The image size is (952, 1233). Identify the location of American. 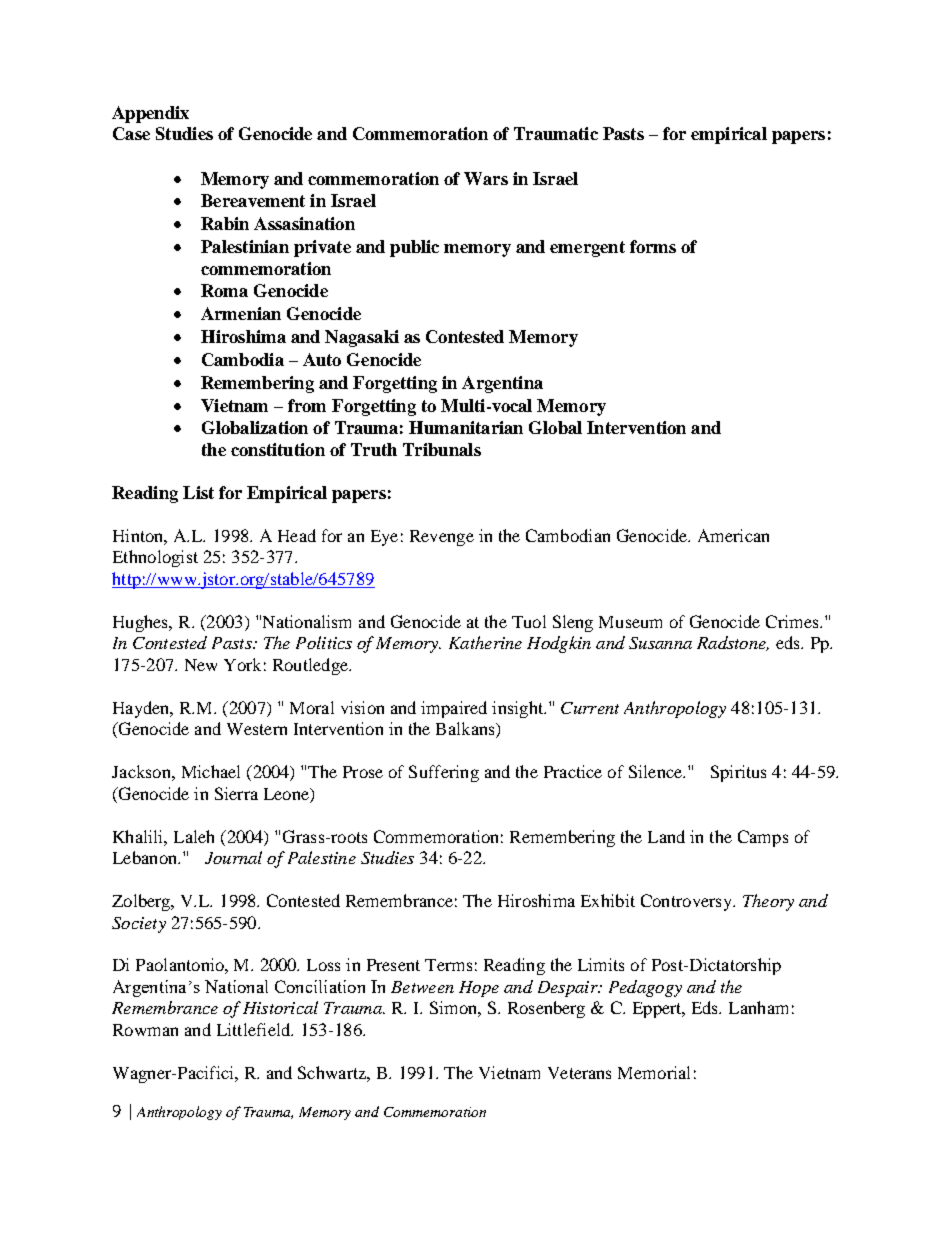
(733, 535).
